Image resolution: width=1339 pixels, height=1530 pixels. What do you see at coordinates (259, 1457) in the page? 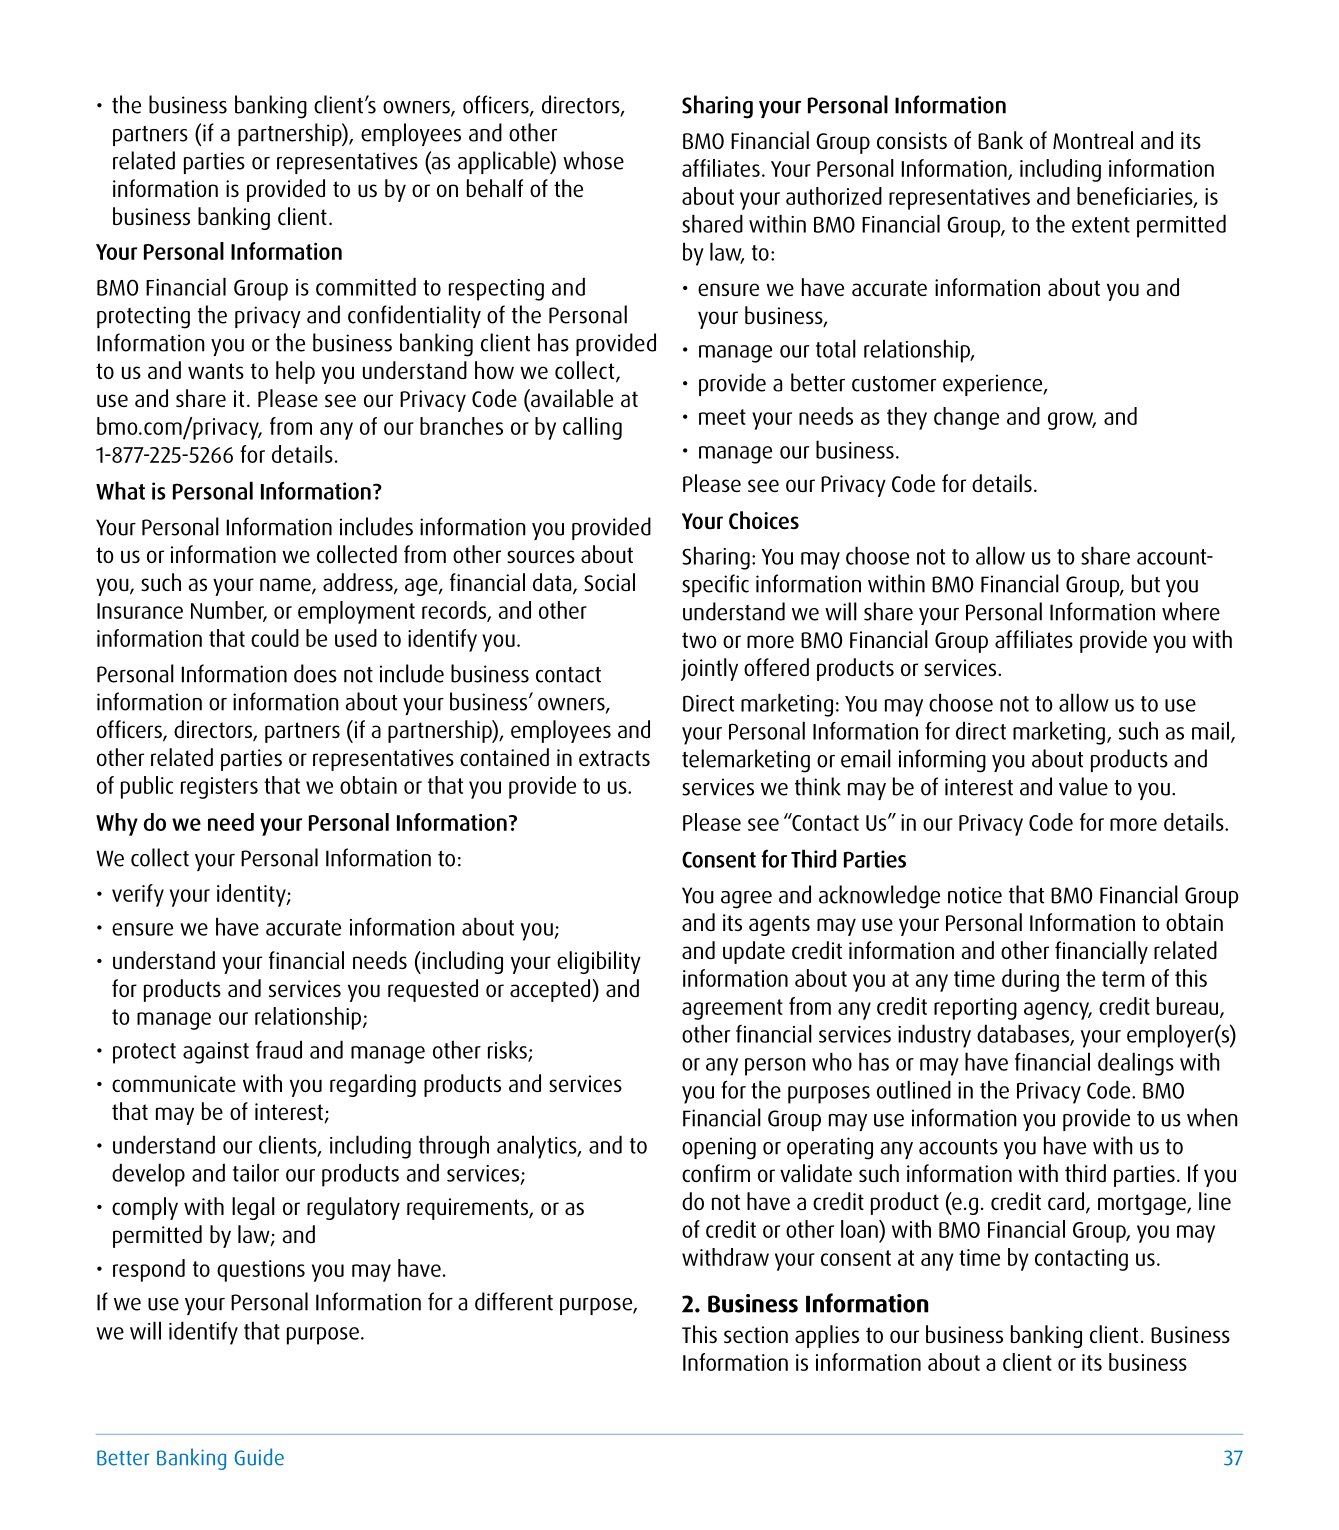
I see `Guide` at bounding box center [259, 1457].
